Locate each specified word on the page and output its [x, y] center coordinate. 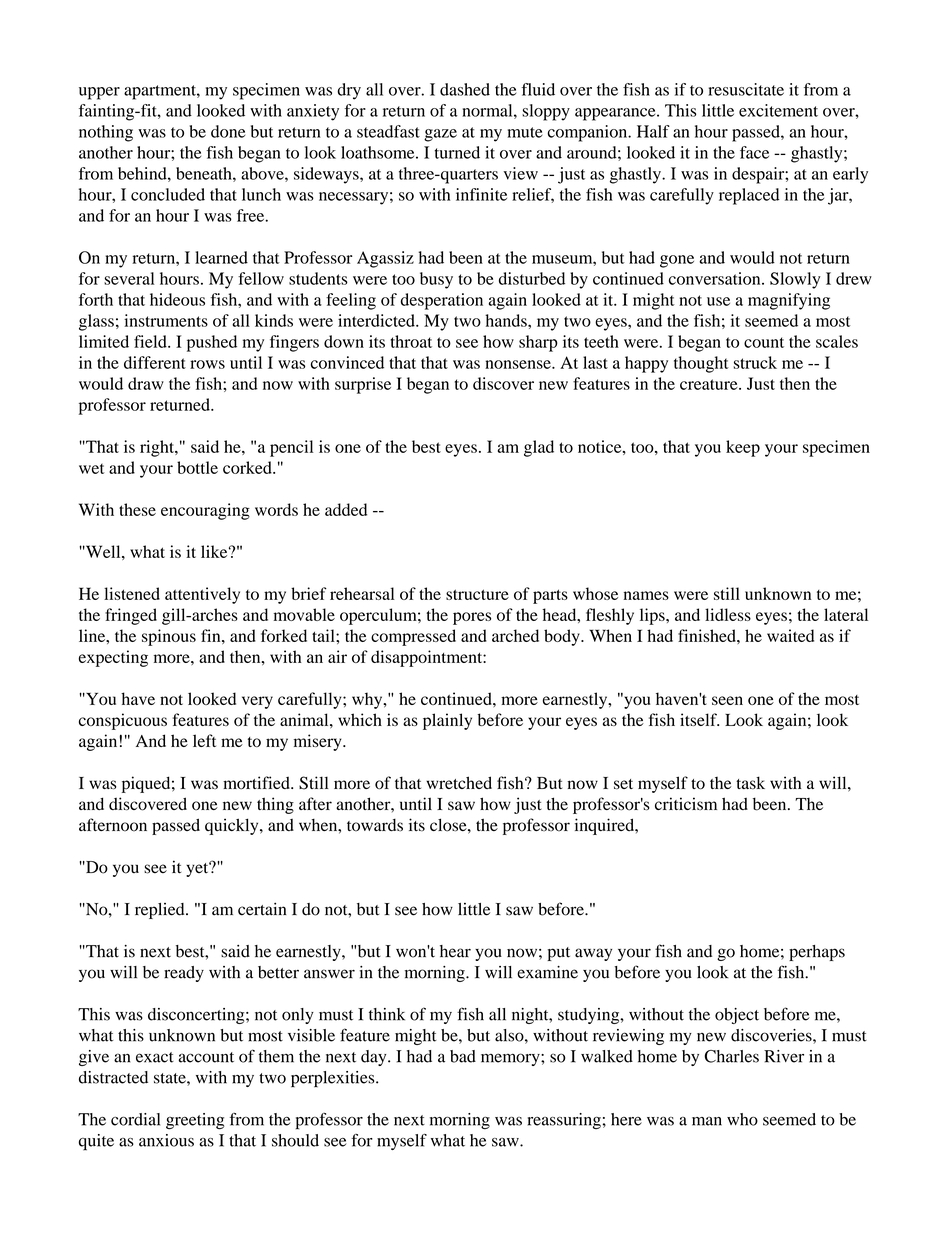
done [228, 131]
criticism [686, 804]
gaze [440, 135]
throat [411, 341]
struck [755, 362]
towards [375, 825]
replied [161, 911]
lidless [728, 614]
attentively [202, 595]
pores [472, 618]
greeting [195, 1121]
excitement [778, 110]
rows [207, 364]
